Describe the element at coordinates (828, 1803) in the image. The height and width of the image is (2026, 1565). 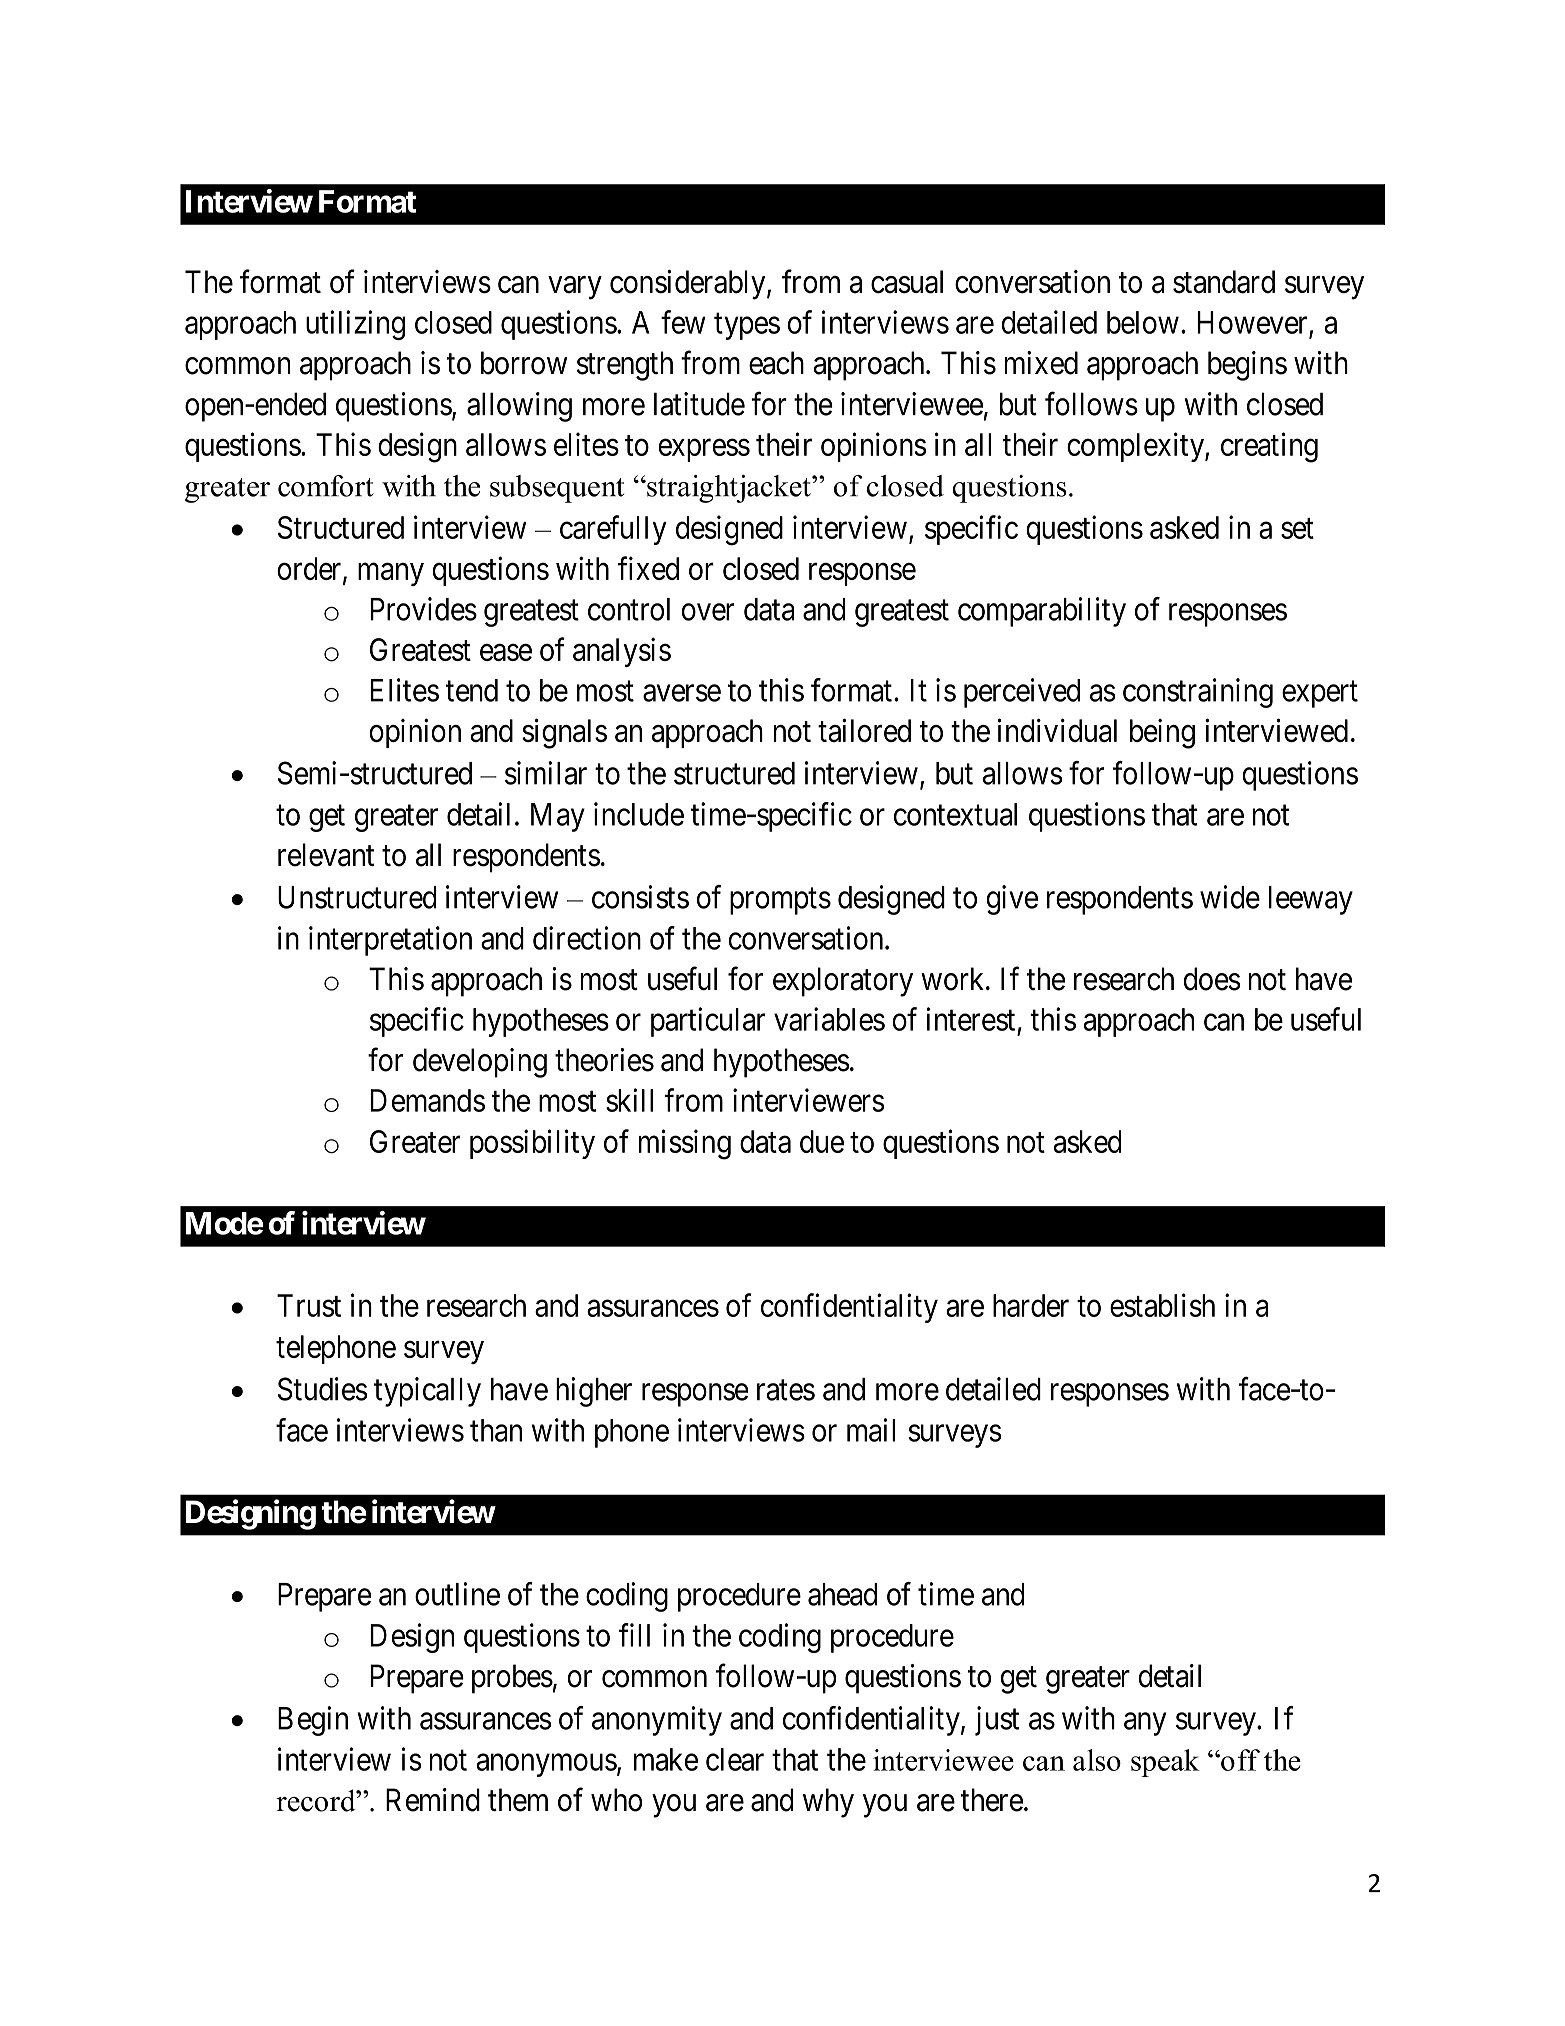
I see `why` at that location.
